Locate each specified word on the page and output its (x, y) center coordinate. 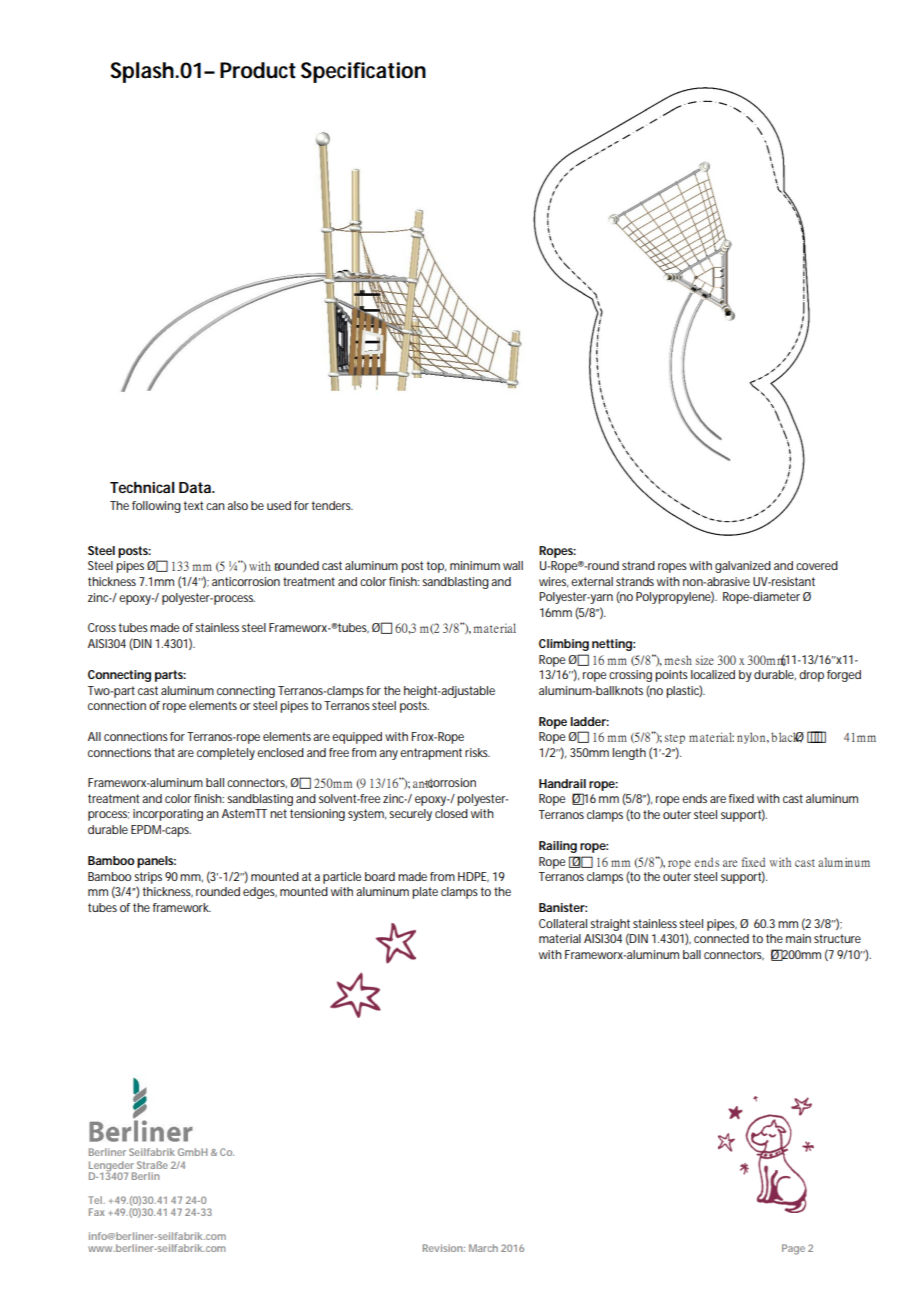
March (483, 1248)
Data (196, 487)
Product (258, 70)
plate (425, 893)
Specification (363, 72)
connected (721, 938)
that (164, 752)
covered (817, 565)
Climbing (564, 645)
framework (182, 907)
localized (713, 674)
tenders (332, 505)
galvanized (743, 567)
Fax (97, 1212)
